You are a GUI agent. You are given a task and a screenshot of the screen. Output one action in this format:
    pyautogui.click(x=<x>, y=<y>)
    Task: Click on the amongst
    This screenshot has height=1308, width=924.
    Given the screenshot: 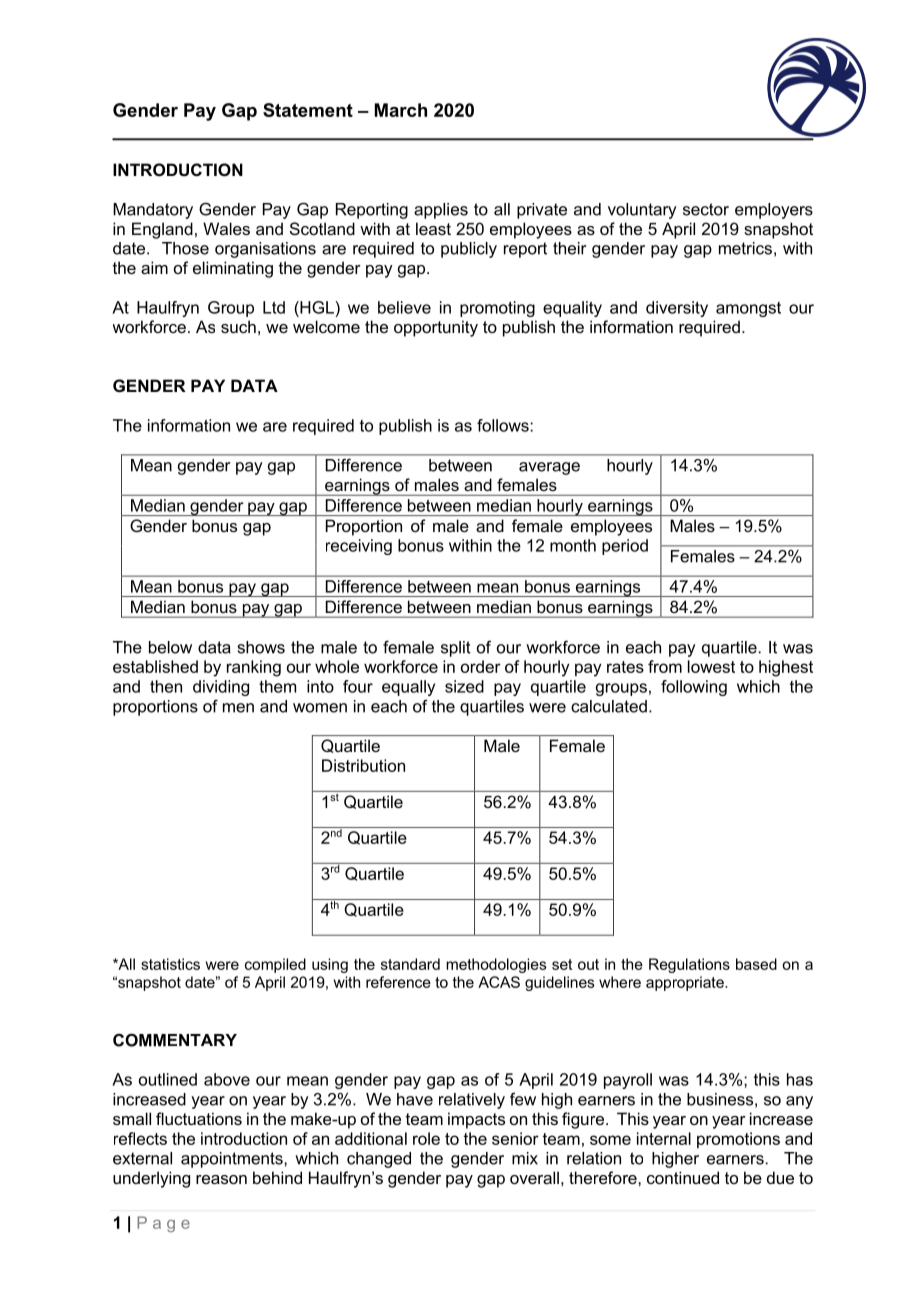 What is the action you would take?
    pyautogui.click(x=748, y=309)
